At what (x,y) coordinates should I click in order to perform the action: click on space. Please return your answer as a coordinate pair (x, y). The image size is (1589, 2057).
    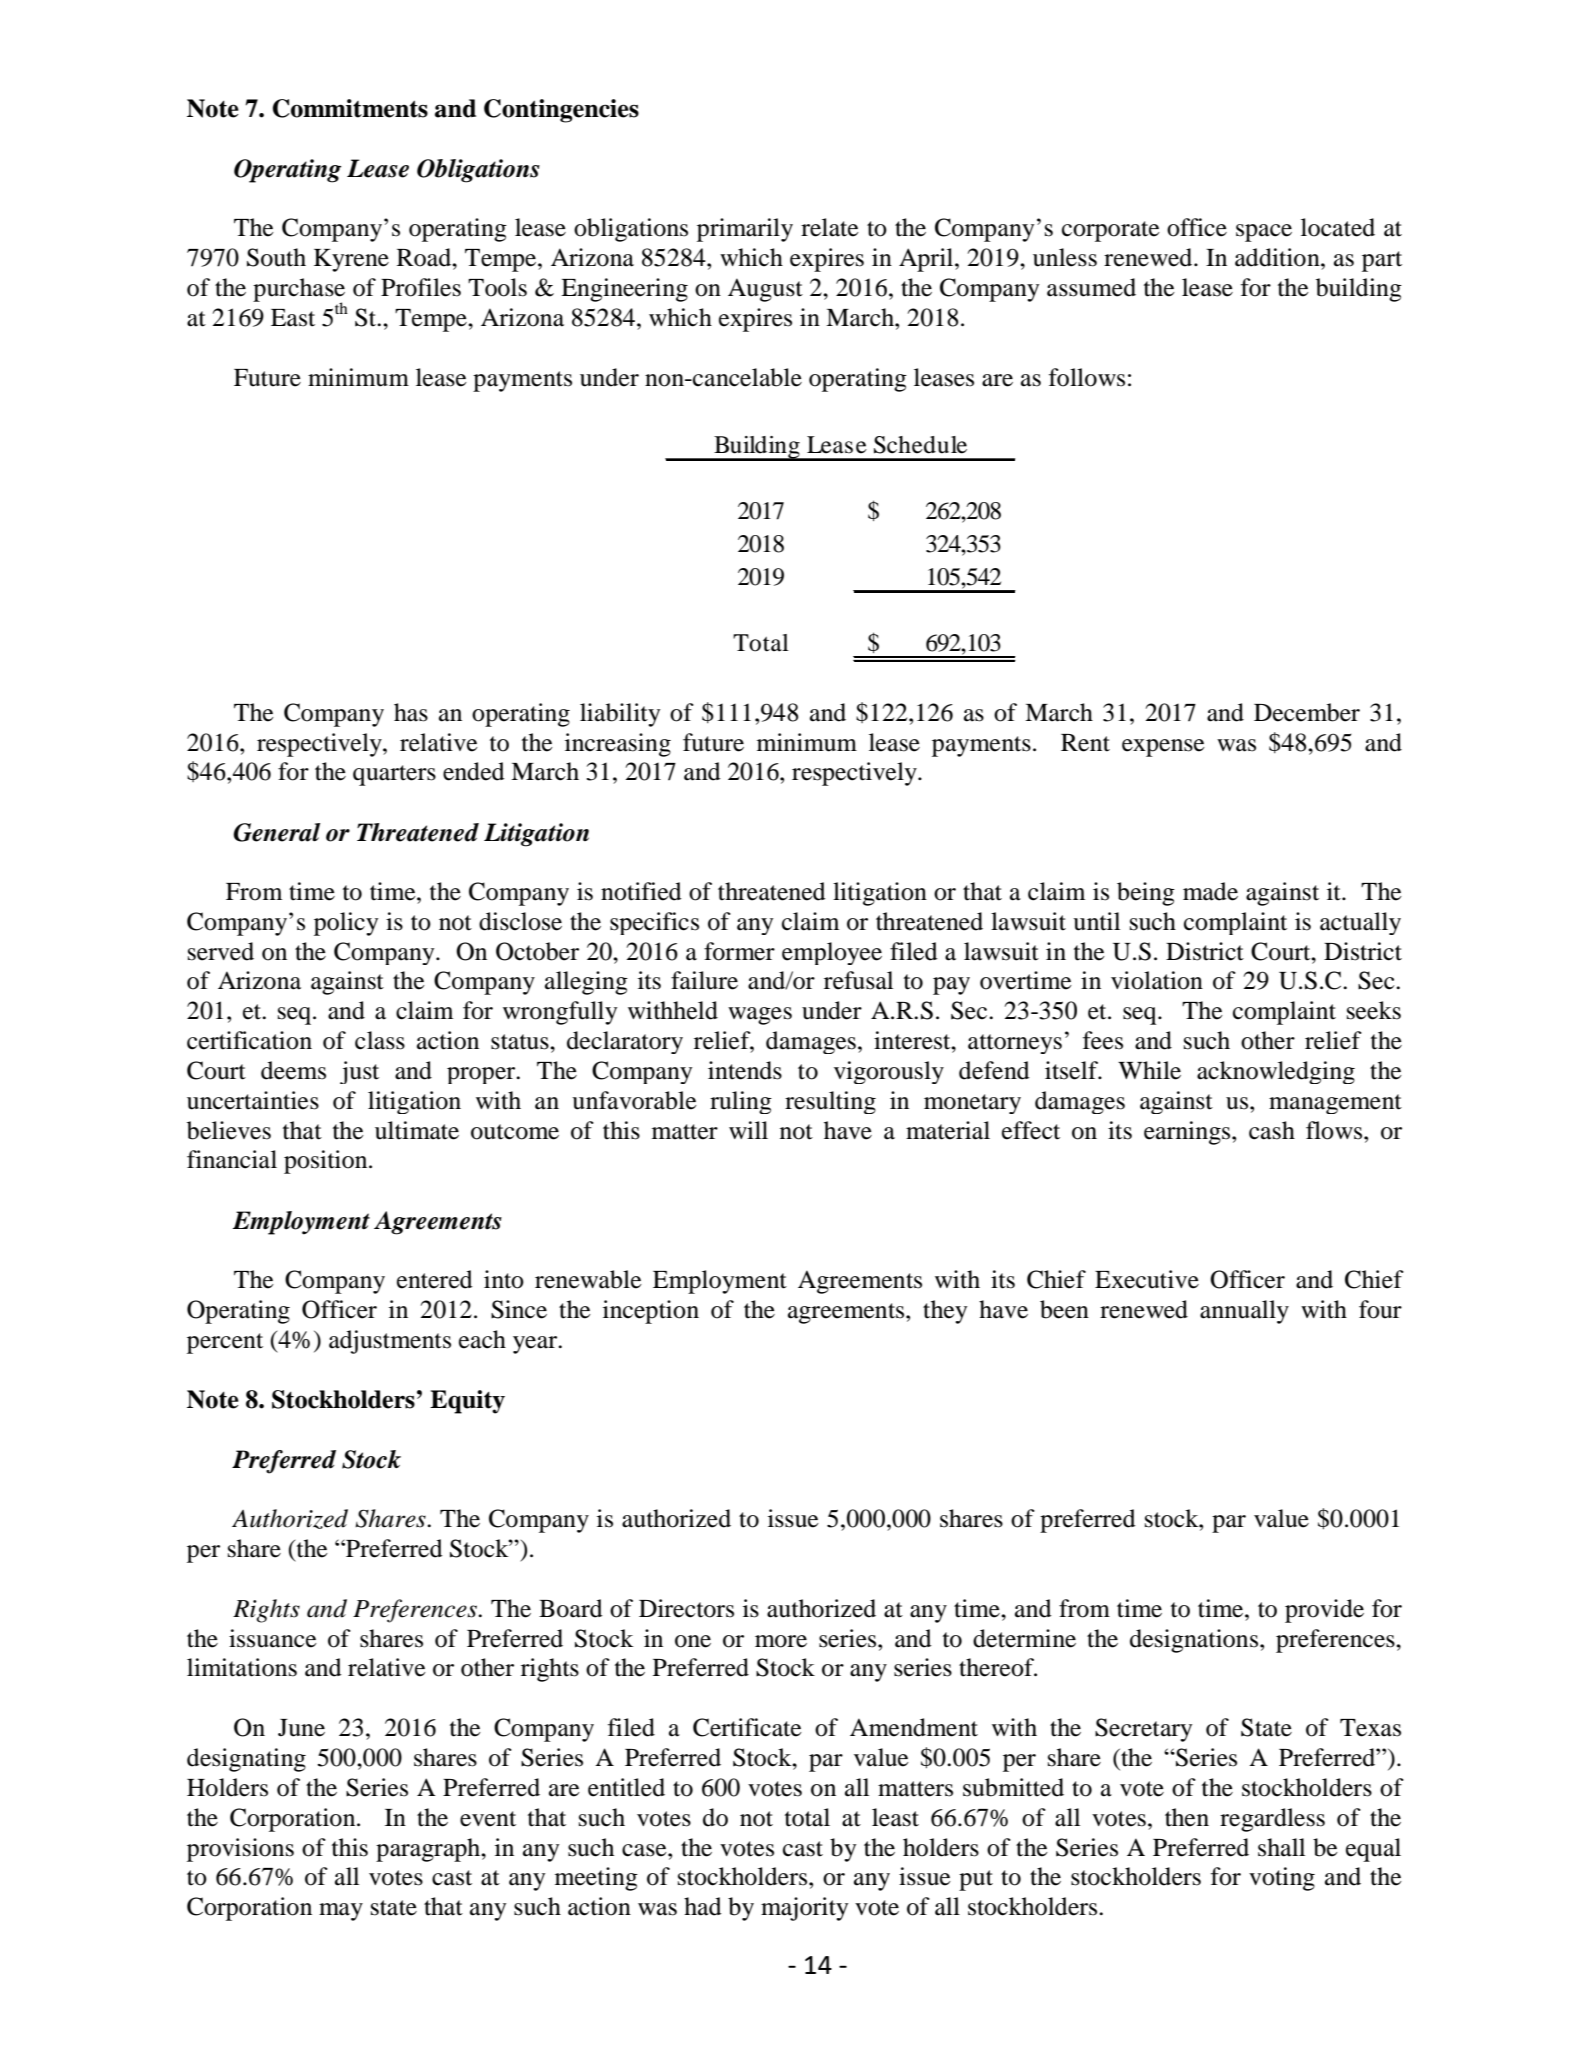
    Looking at the image, I should click on (1264, 233).
